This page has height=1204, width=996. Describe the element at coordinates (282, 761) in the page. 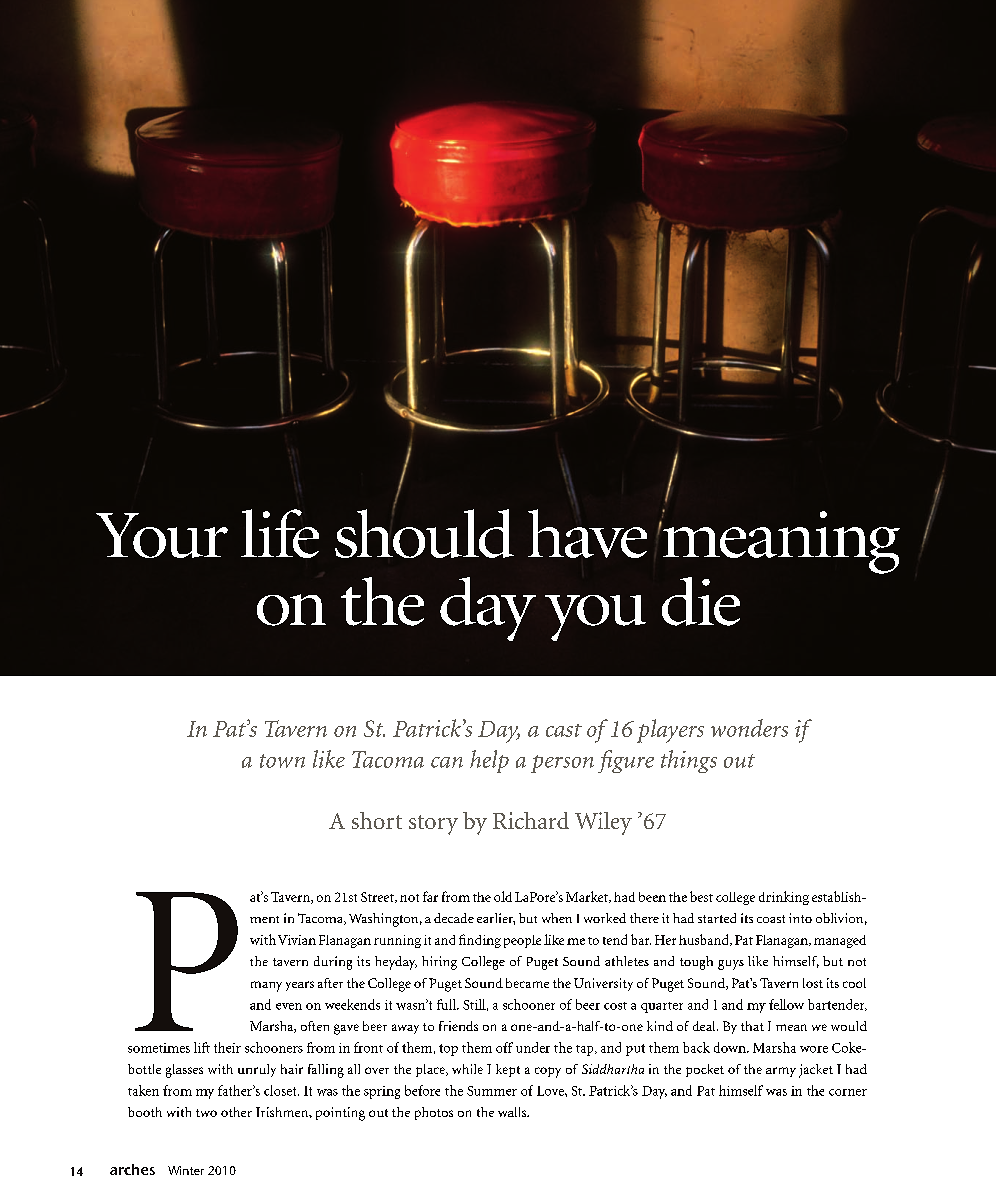

I see `town` at that location.
